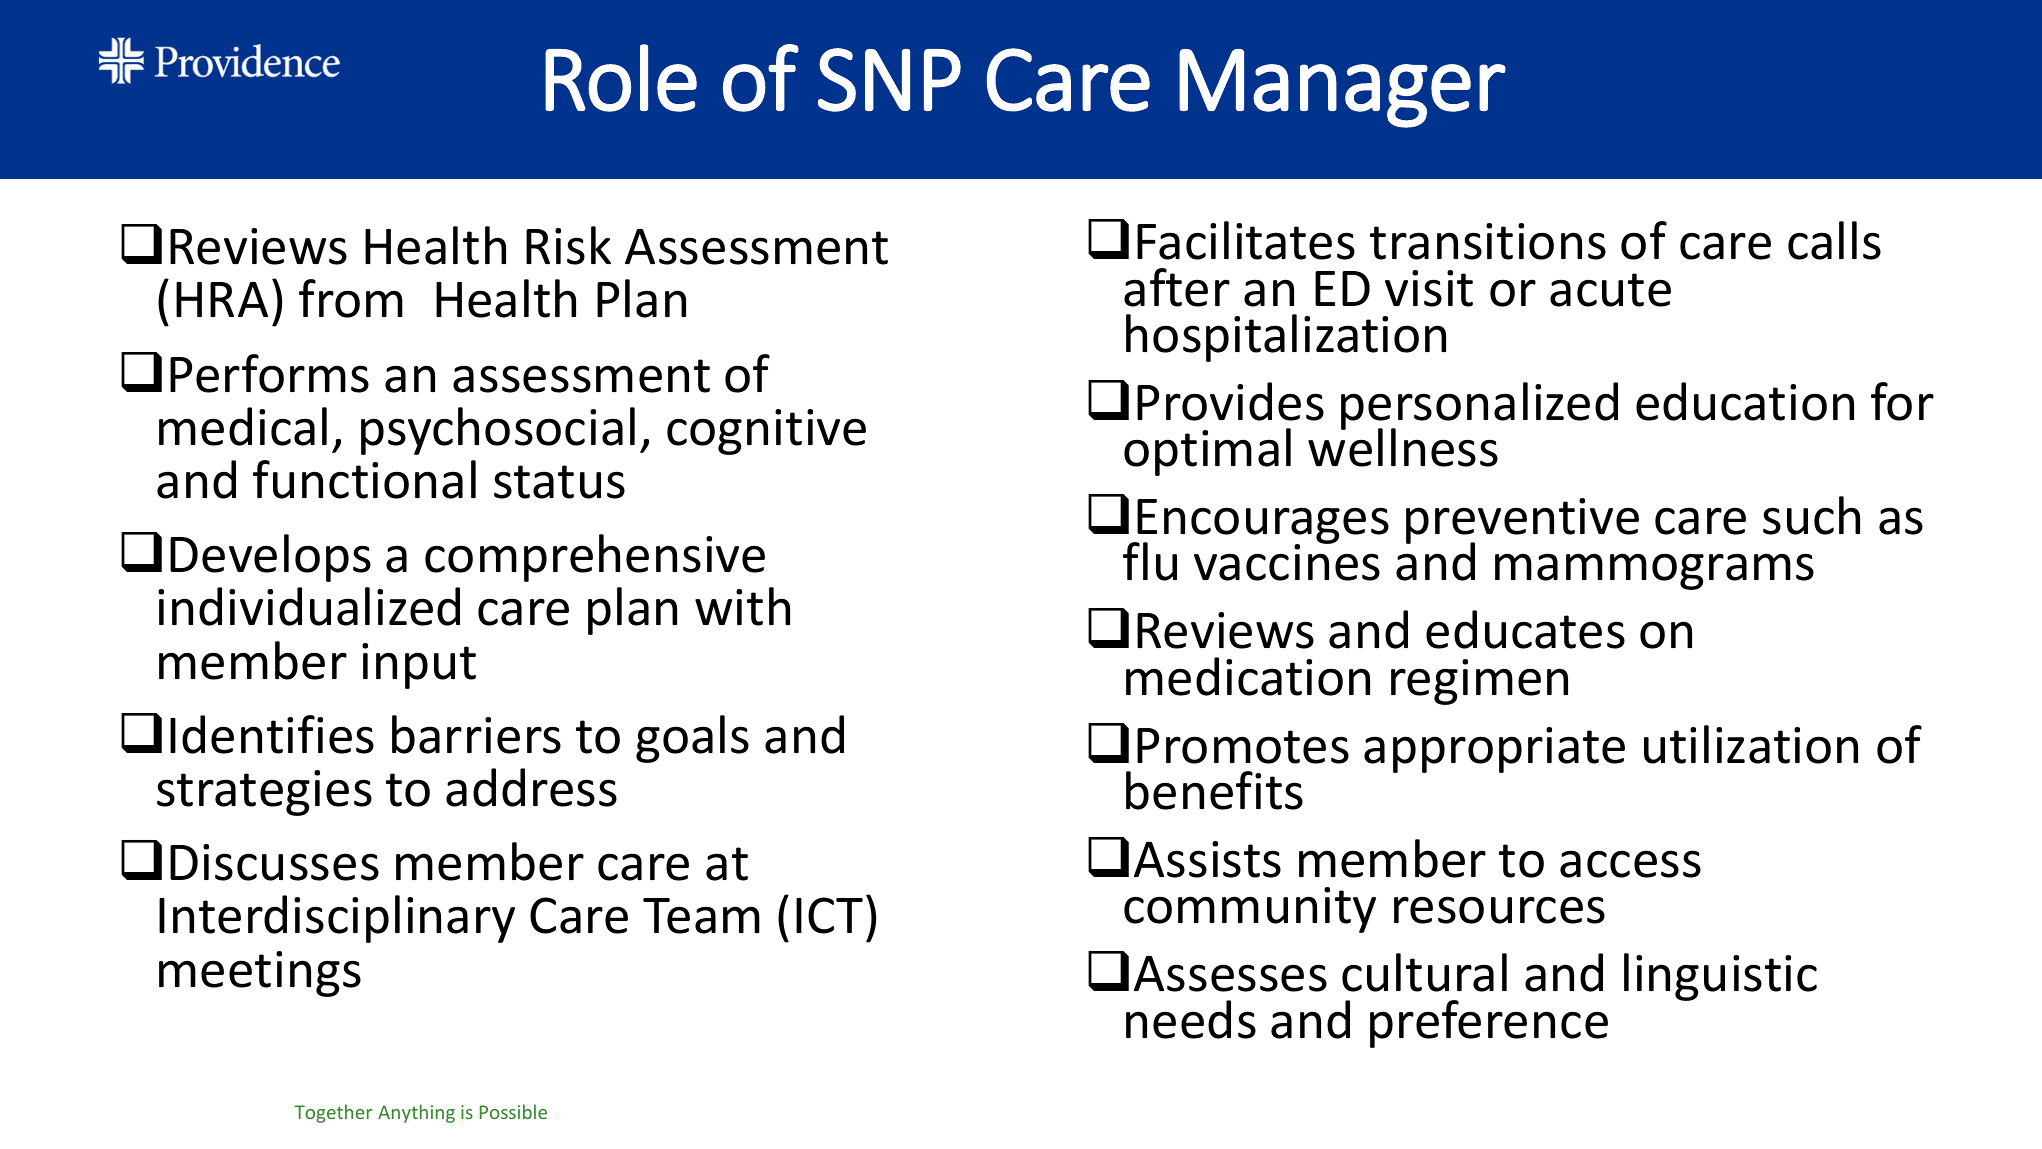 This image has width=2042, height=1149. I want to click on transitions, so click(1488, 241).
